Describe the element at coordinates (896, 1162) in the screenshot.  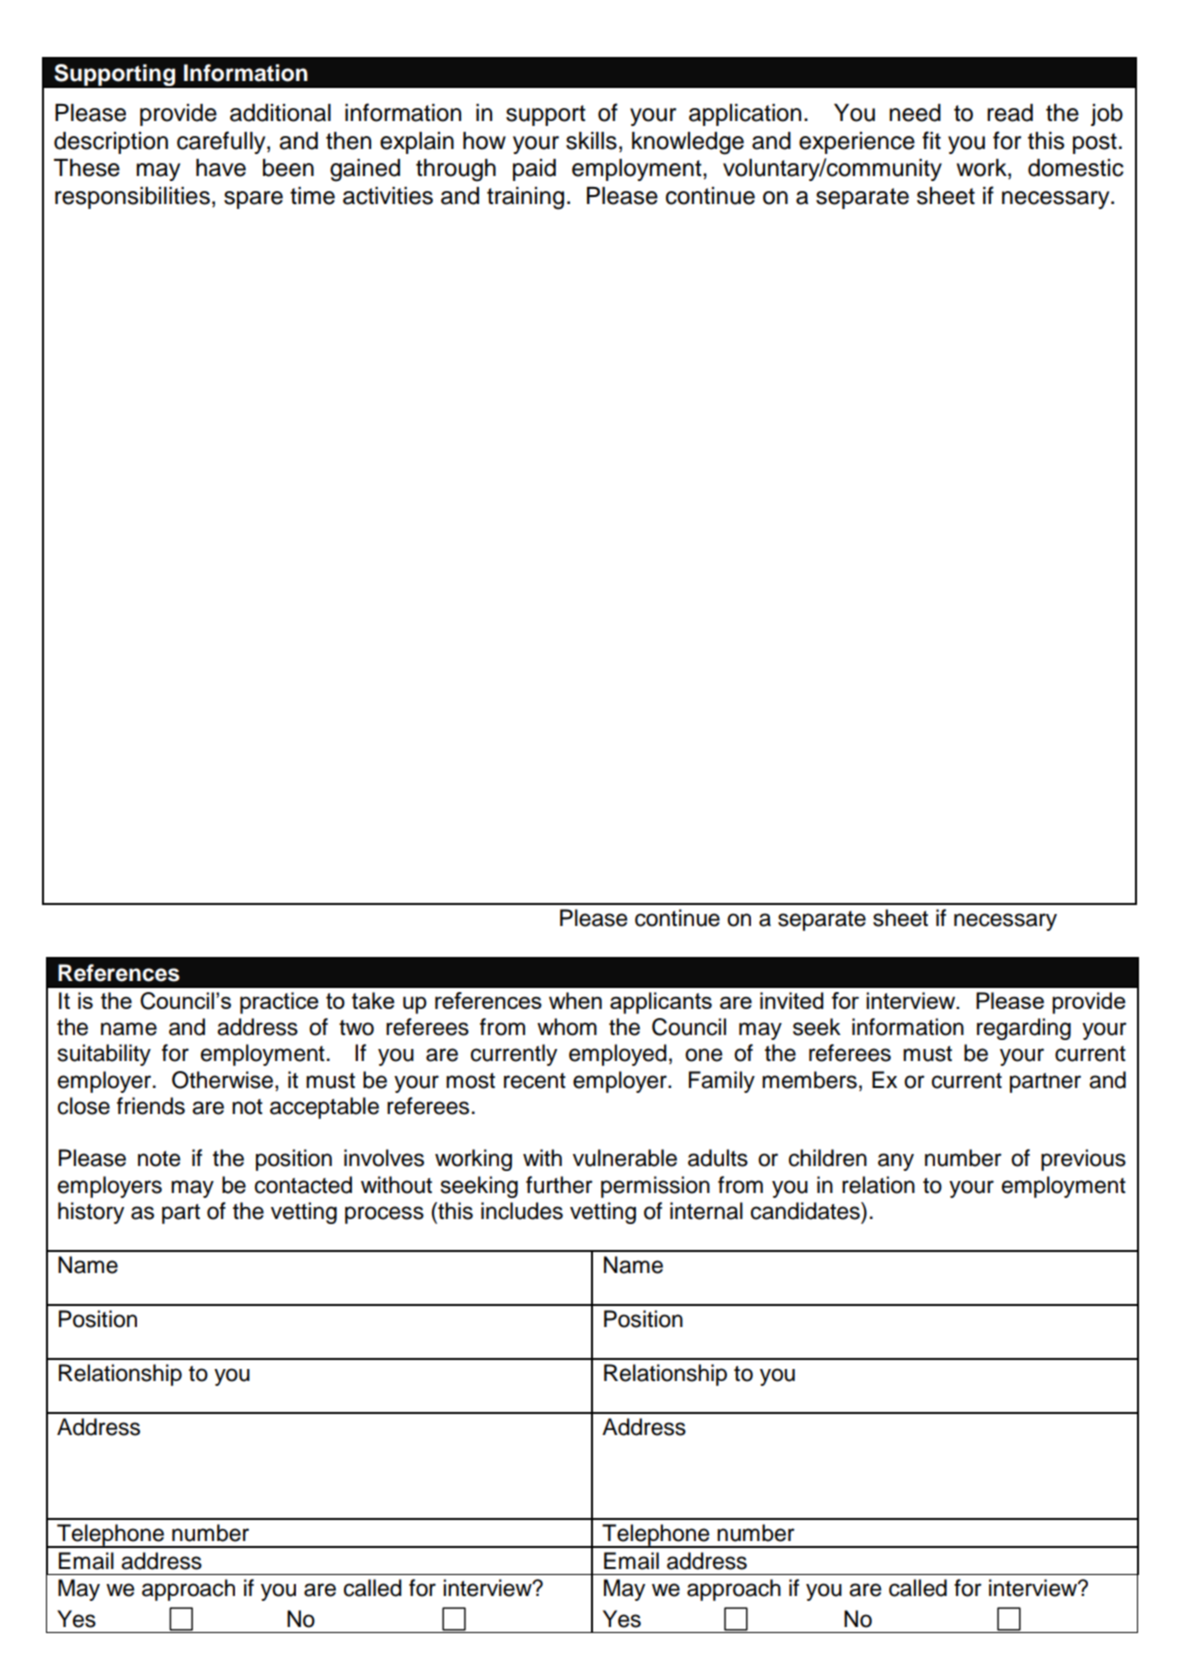
I see `any` at that location.
